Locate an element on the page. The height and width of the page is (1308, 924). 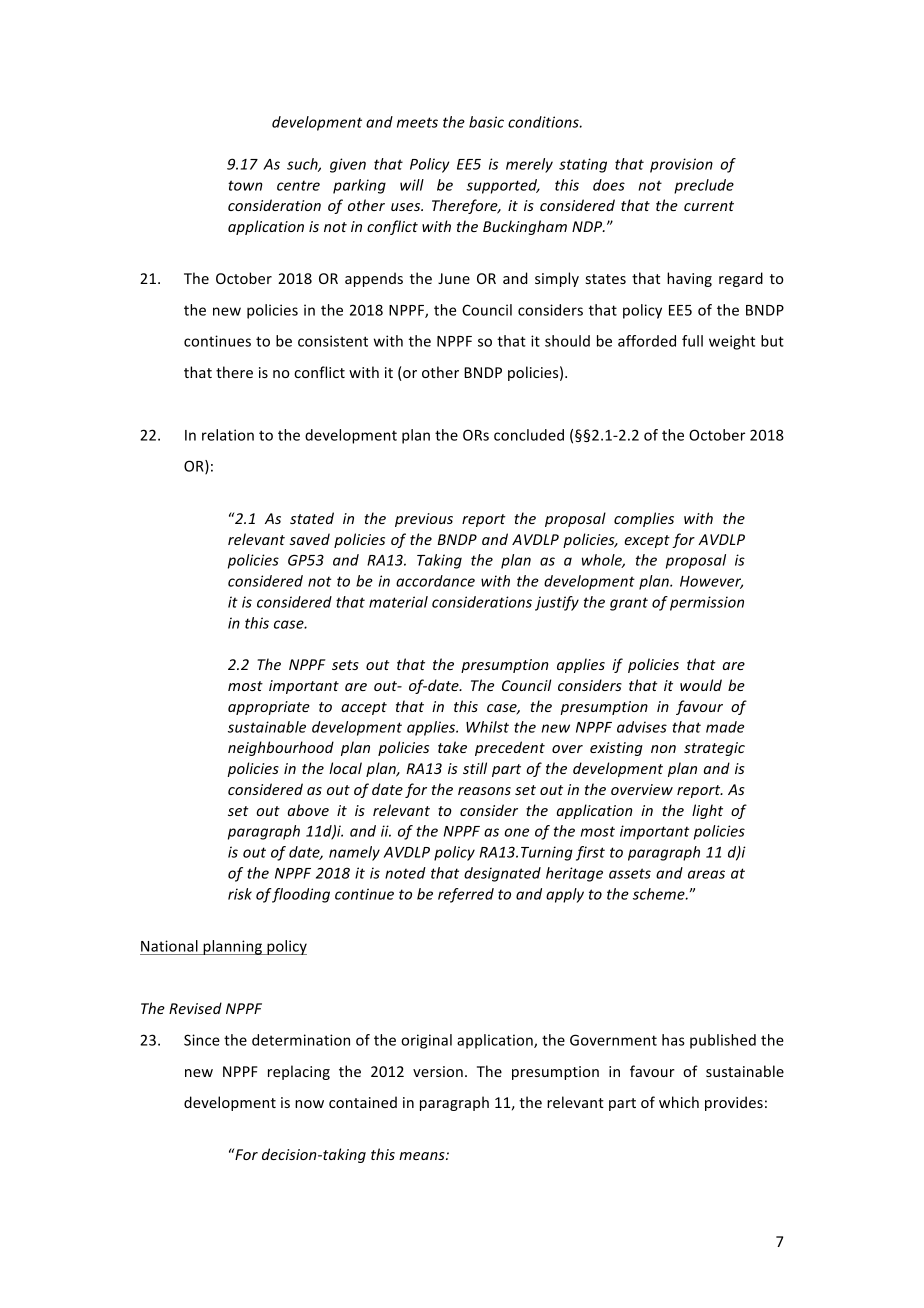
town is located at coordinates (245, 185).
